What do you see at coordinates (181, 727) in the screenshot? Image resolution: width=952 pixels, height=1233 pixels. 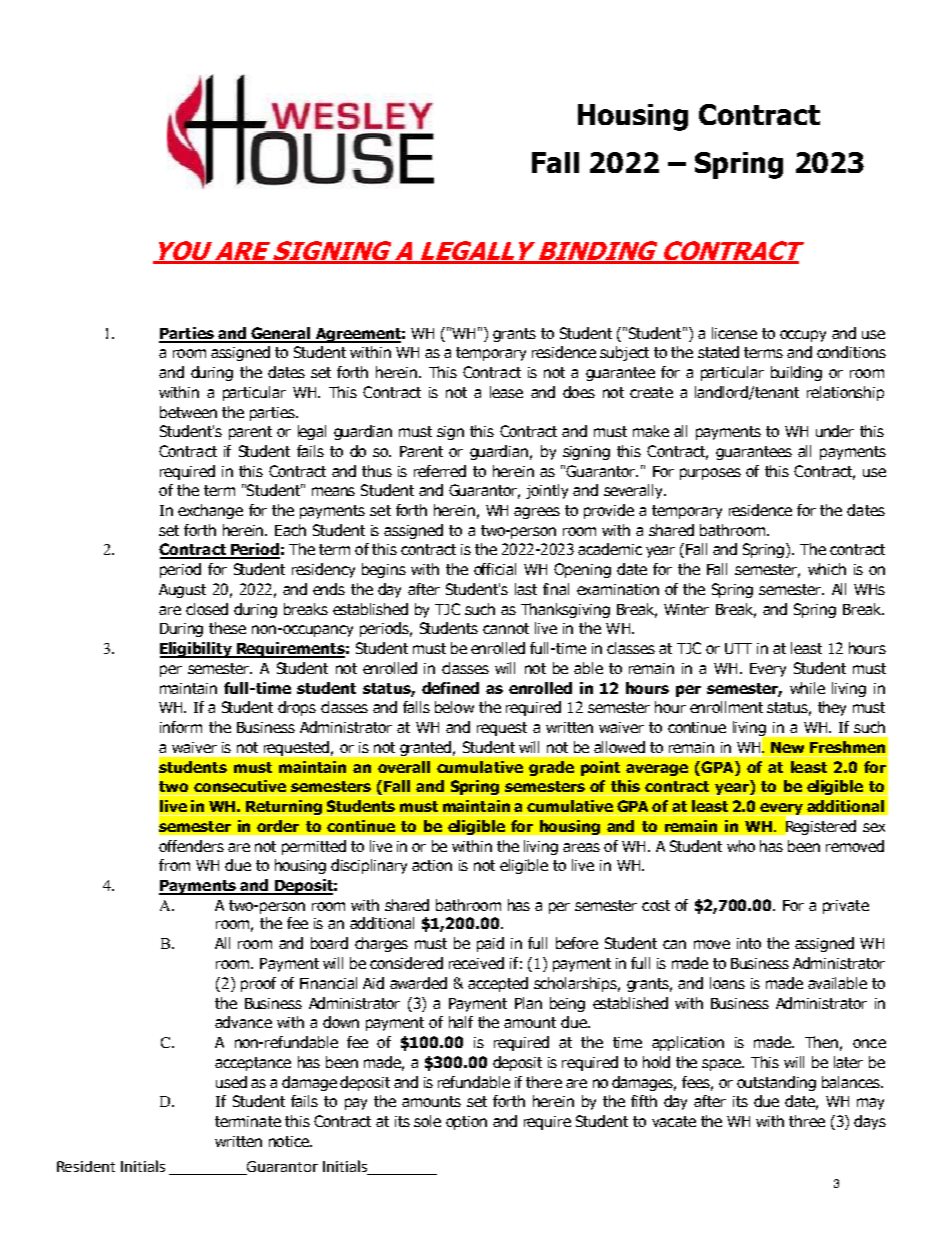 I see `inform` at bounding box center [181, 727].
